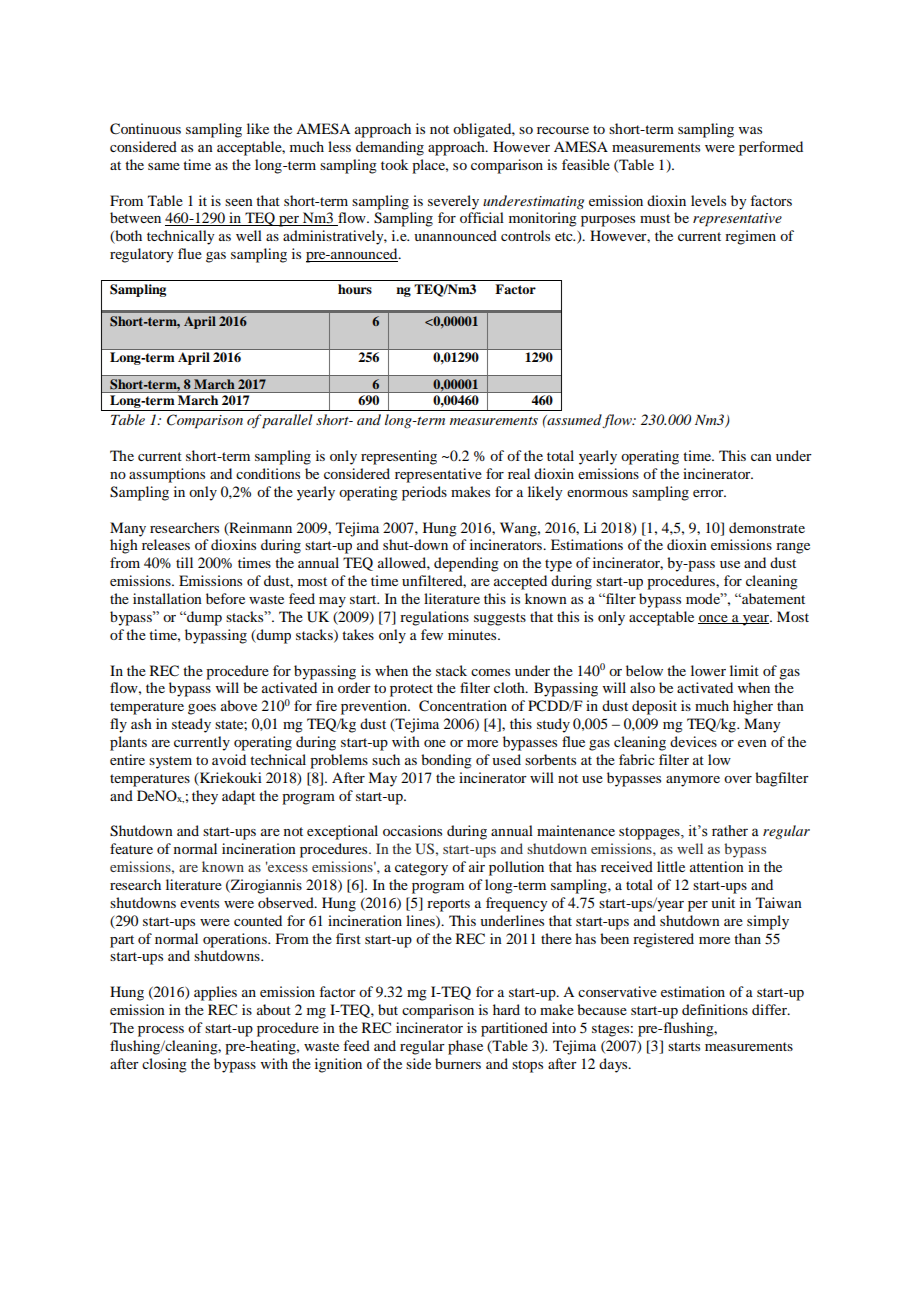 The height and width of the image is (1308, 924). What do you see at coordinates (717, 866) in the image?
I see `attention` at bounding box center [717, 866].
